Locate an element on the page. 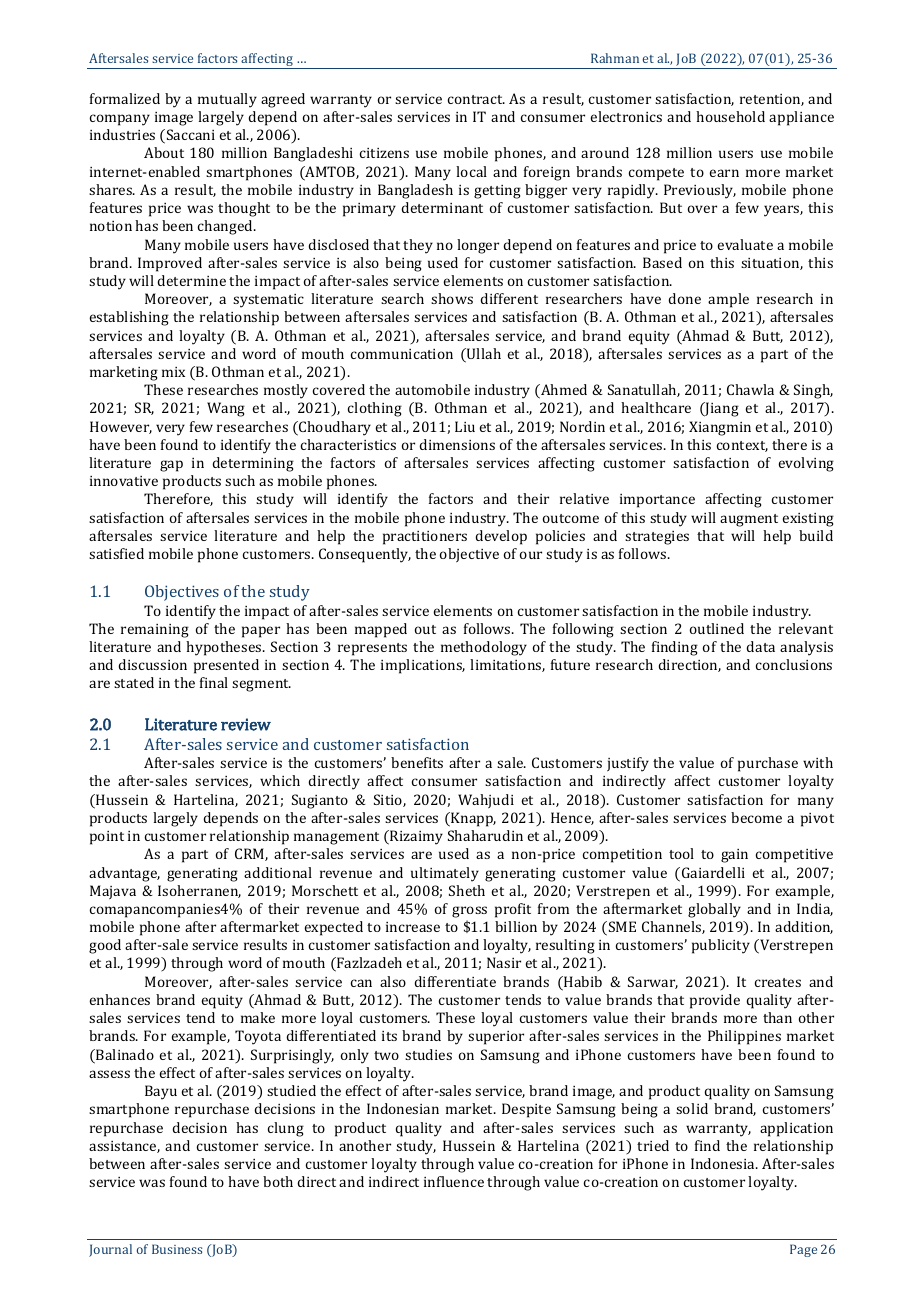 The height and width of the image is (1308, 924). contract is located at coordinates (476, 99).
